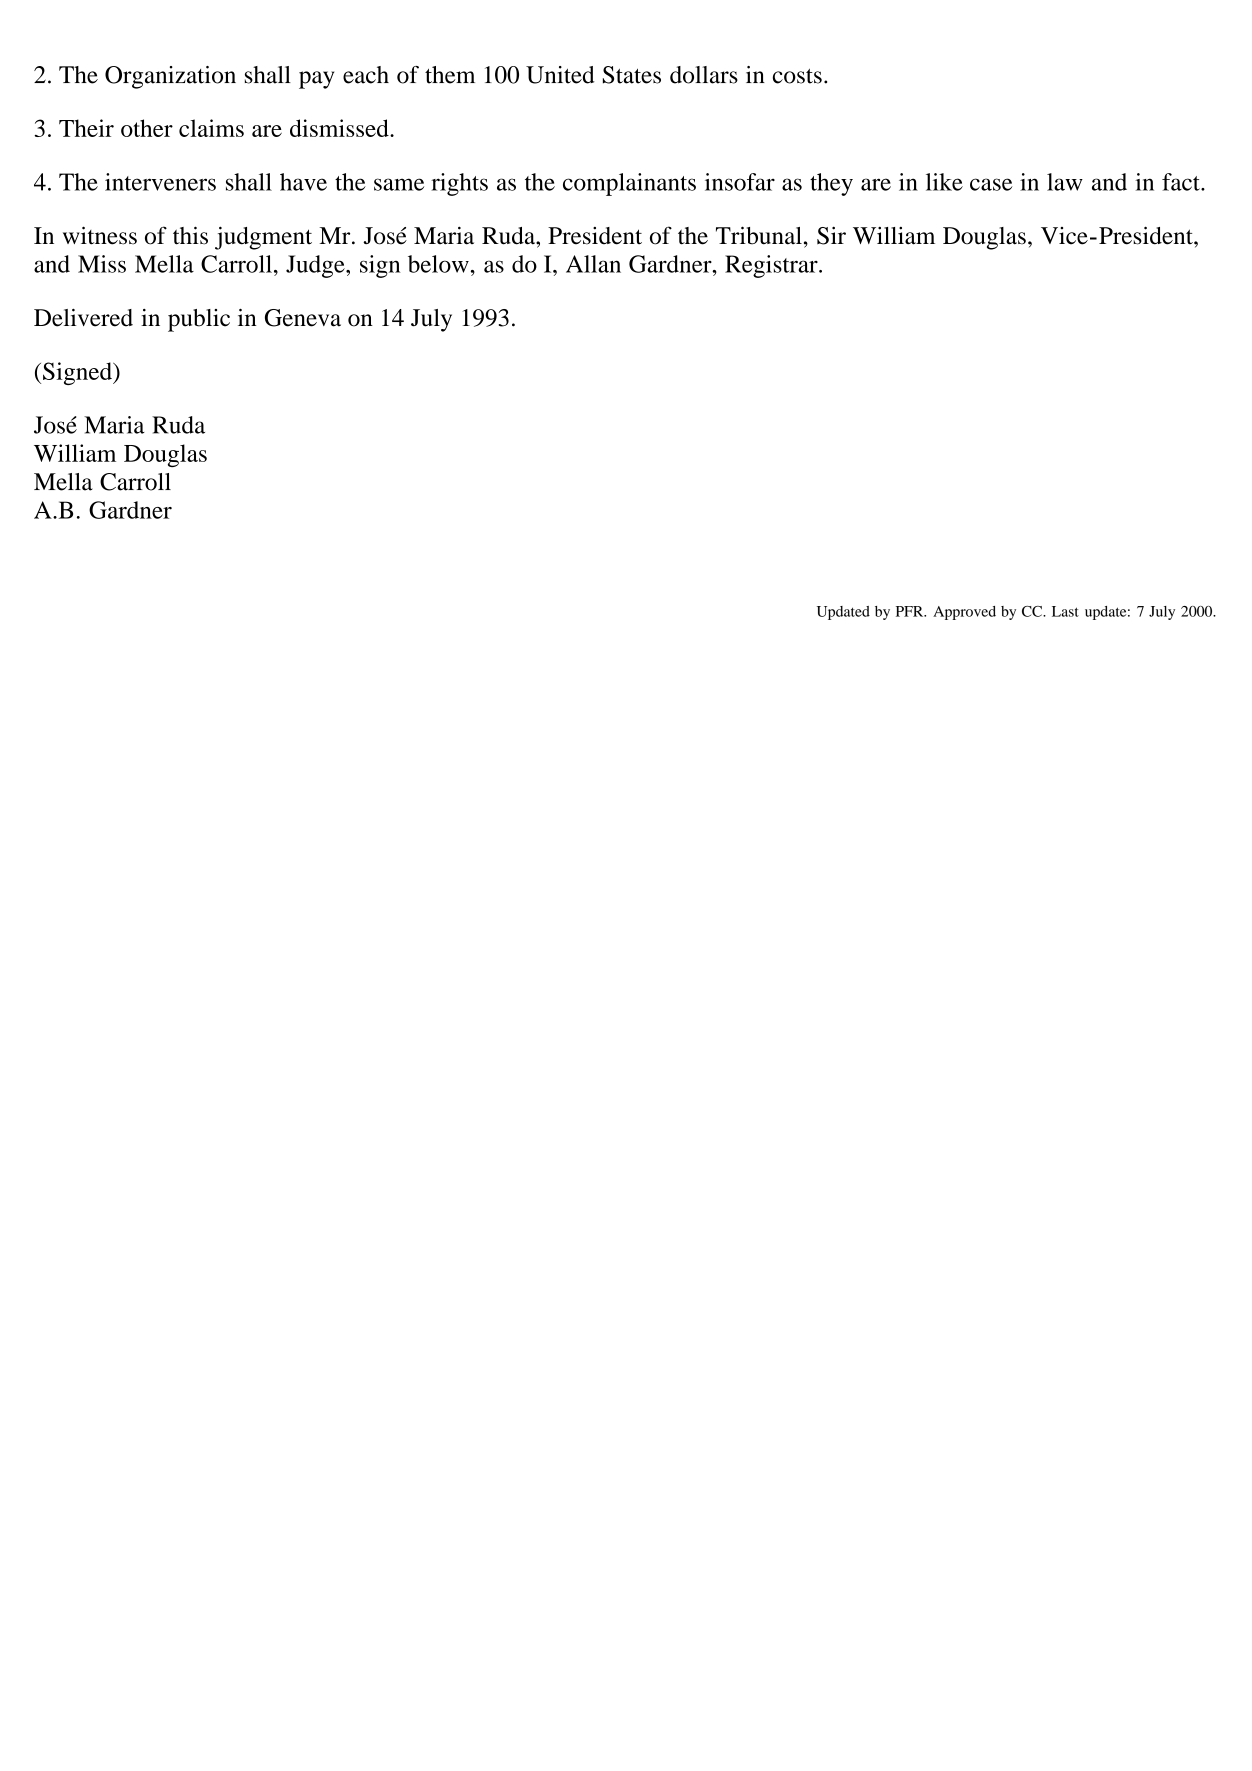  What do you see at coordinates (199, 320) in the screenshot?
I see `public` at bounding box center [199, 320].
